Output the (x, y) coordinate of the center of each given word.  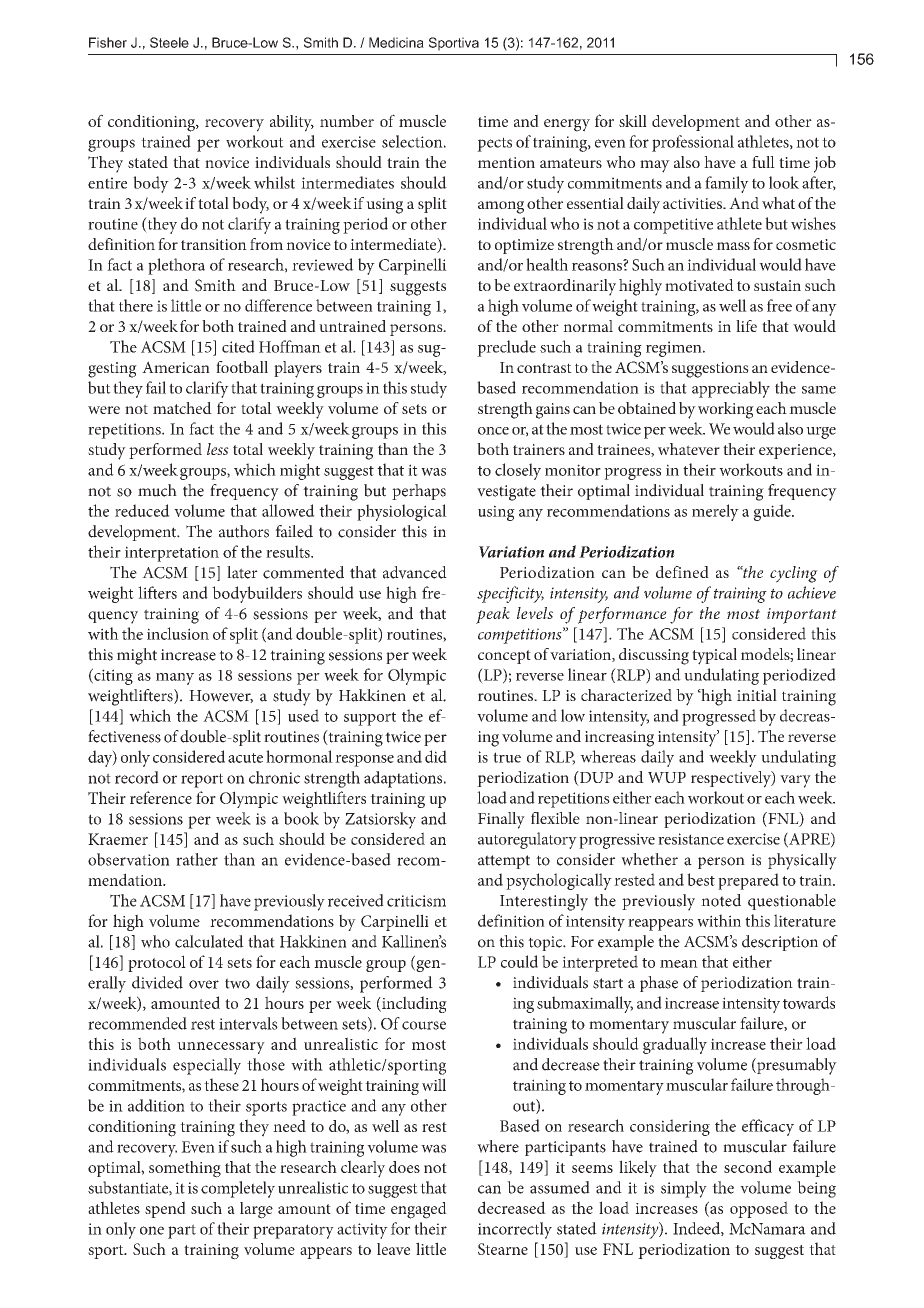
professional (693, 143)
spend (165, 1209)
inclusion (178, 633)
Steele (169, 42)
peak (493, 615)
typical (714, 656)
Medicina (396, 42)
